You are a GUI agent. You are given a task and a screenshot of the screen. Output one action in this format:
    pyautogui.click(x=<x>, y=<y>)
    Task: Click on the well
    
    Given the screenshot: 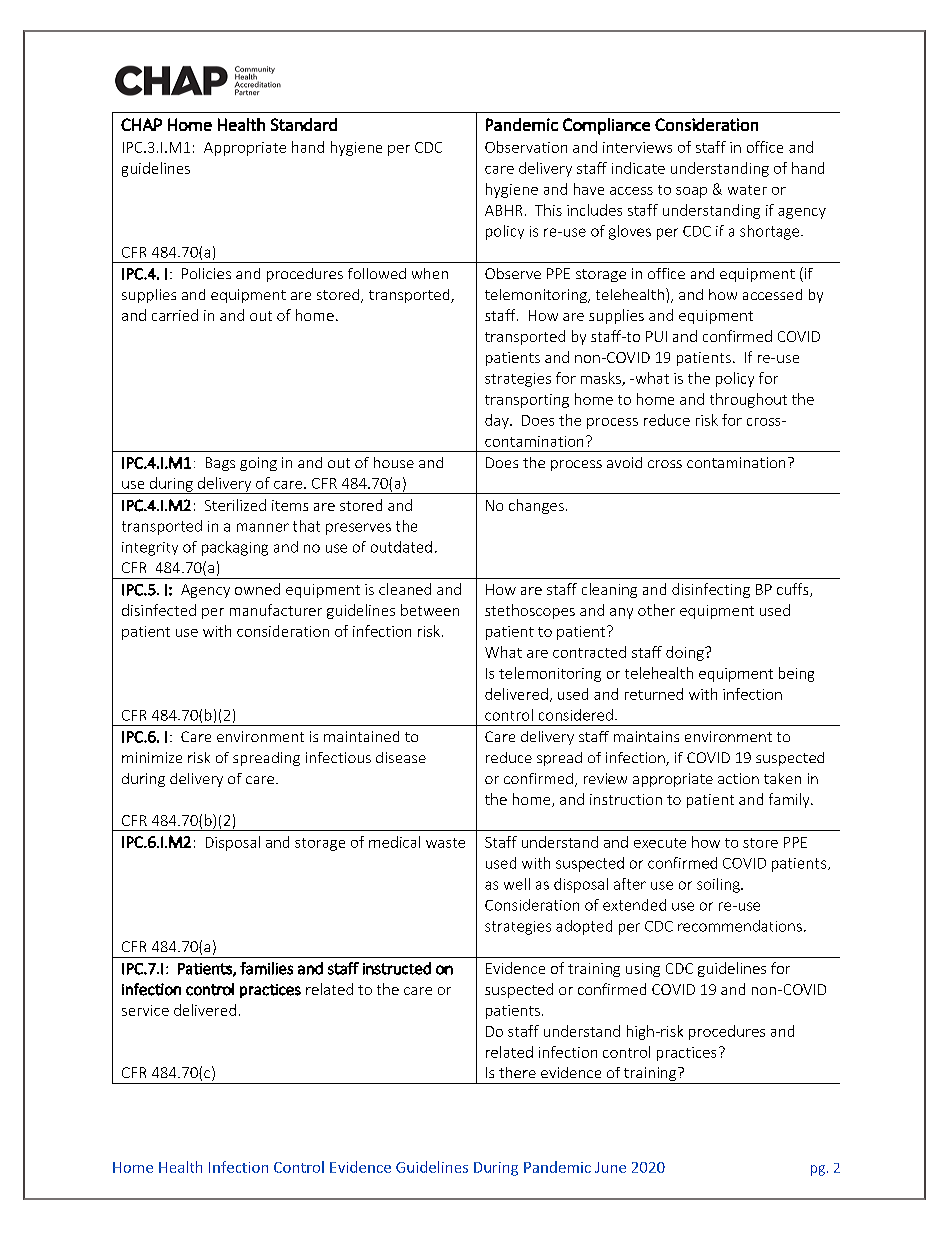 What is the action you would take?
    pyautogui.click(x=517, y=884)
